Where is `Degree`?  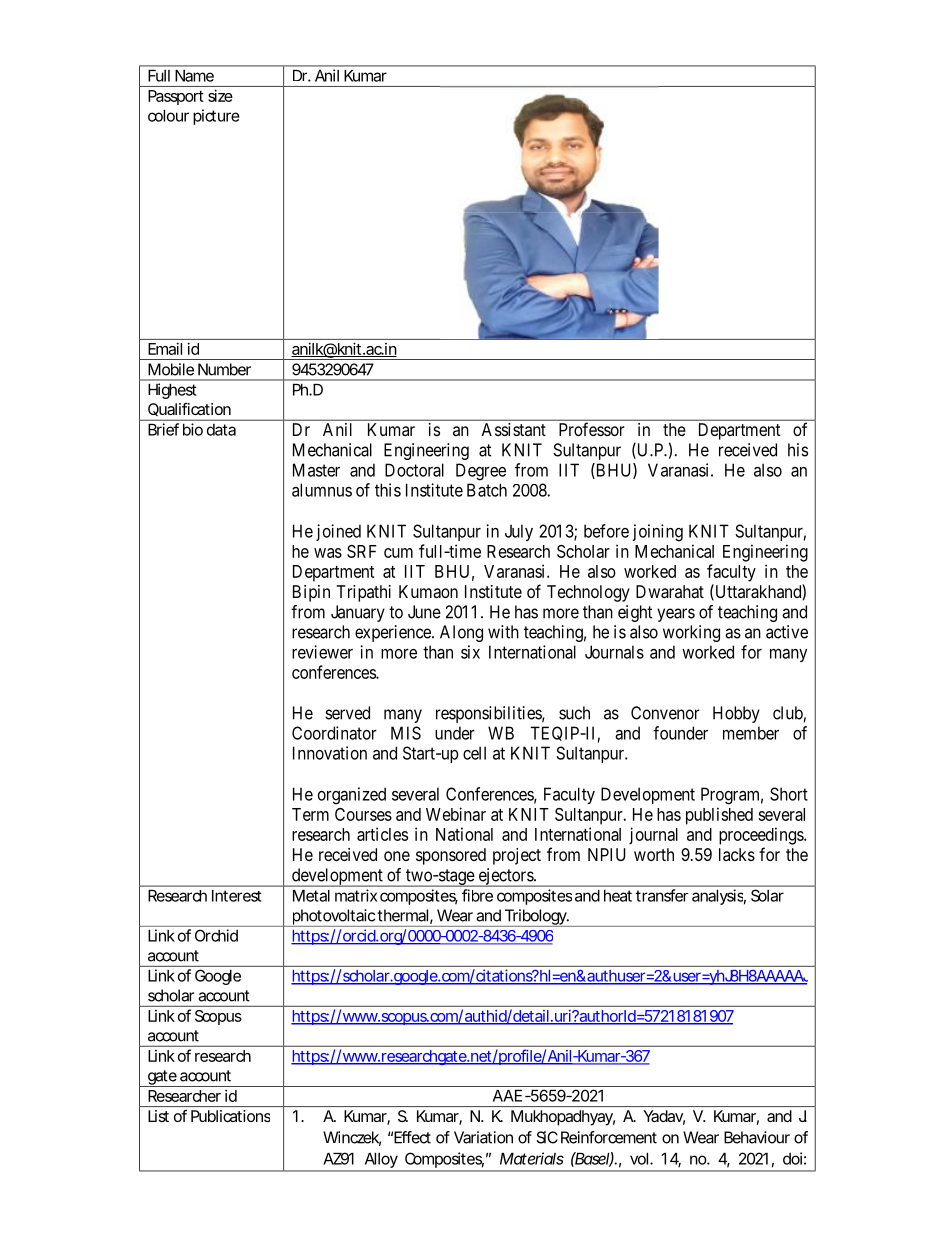 Degree is located at coordinates (481, 472).
